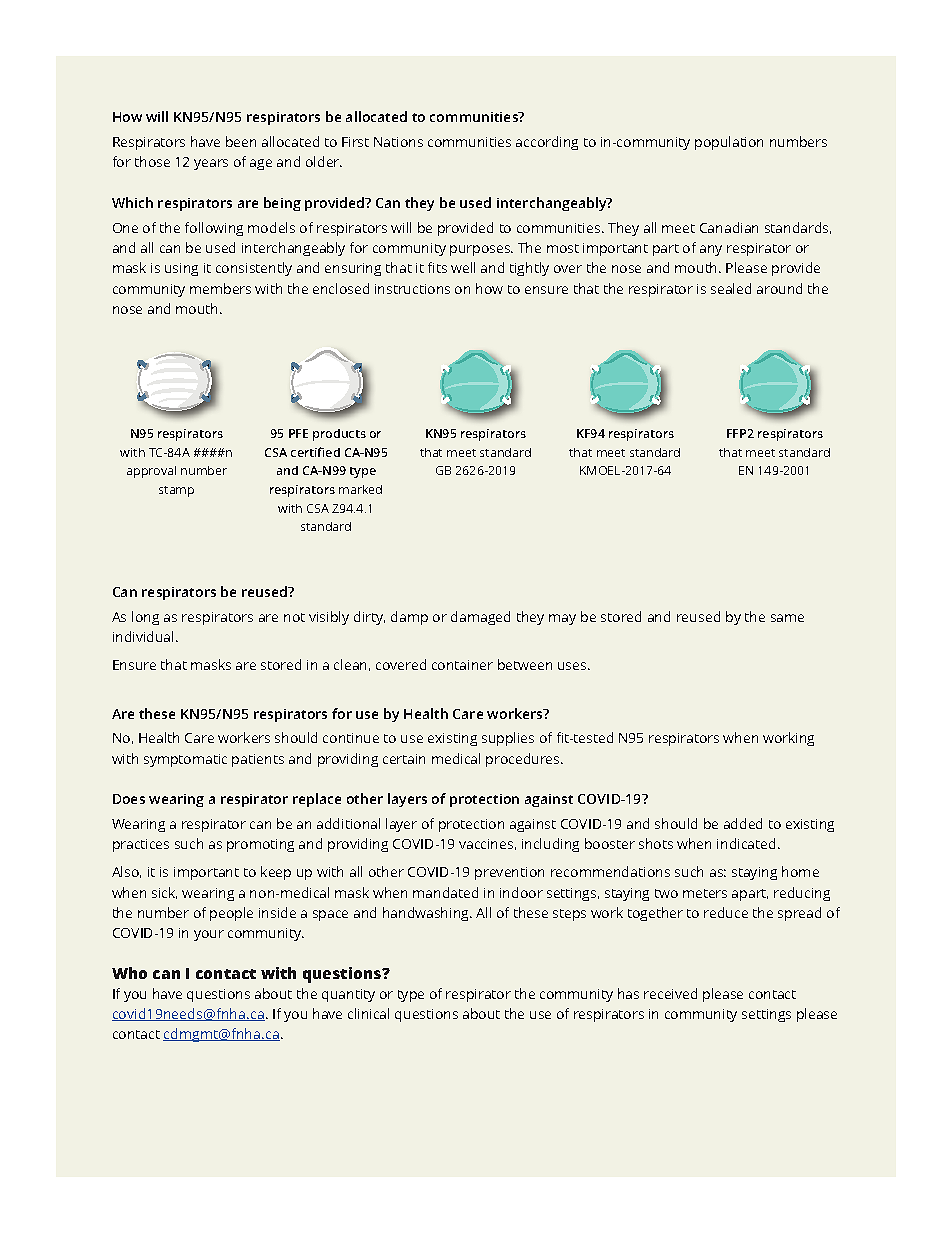  I want to click on instructions, so click(412, 289).
